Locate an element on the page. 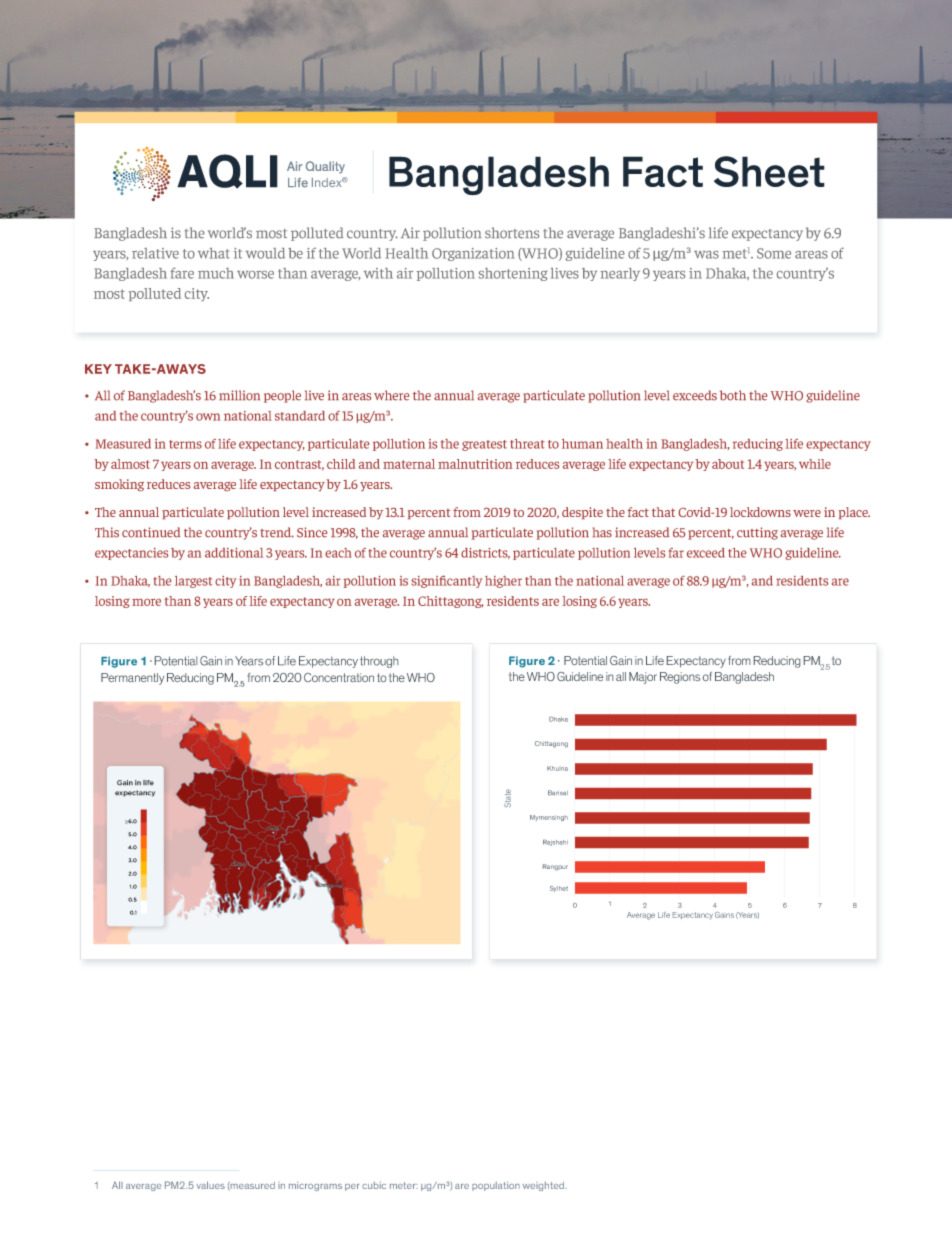 Image resolution: width=952 pixels, height=1233 pixels. continued is located at coordinates (151, 532).
